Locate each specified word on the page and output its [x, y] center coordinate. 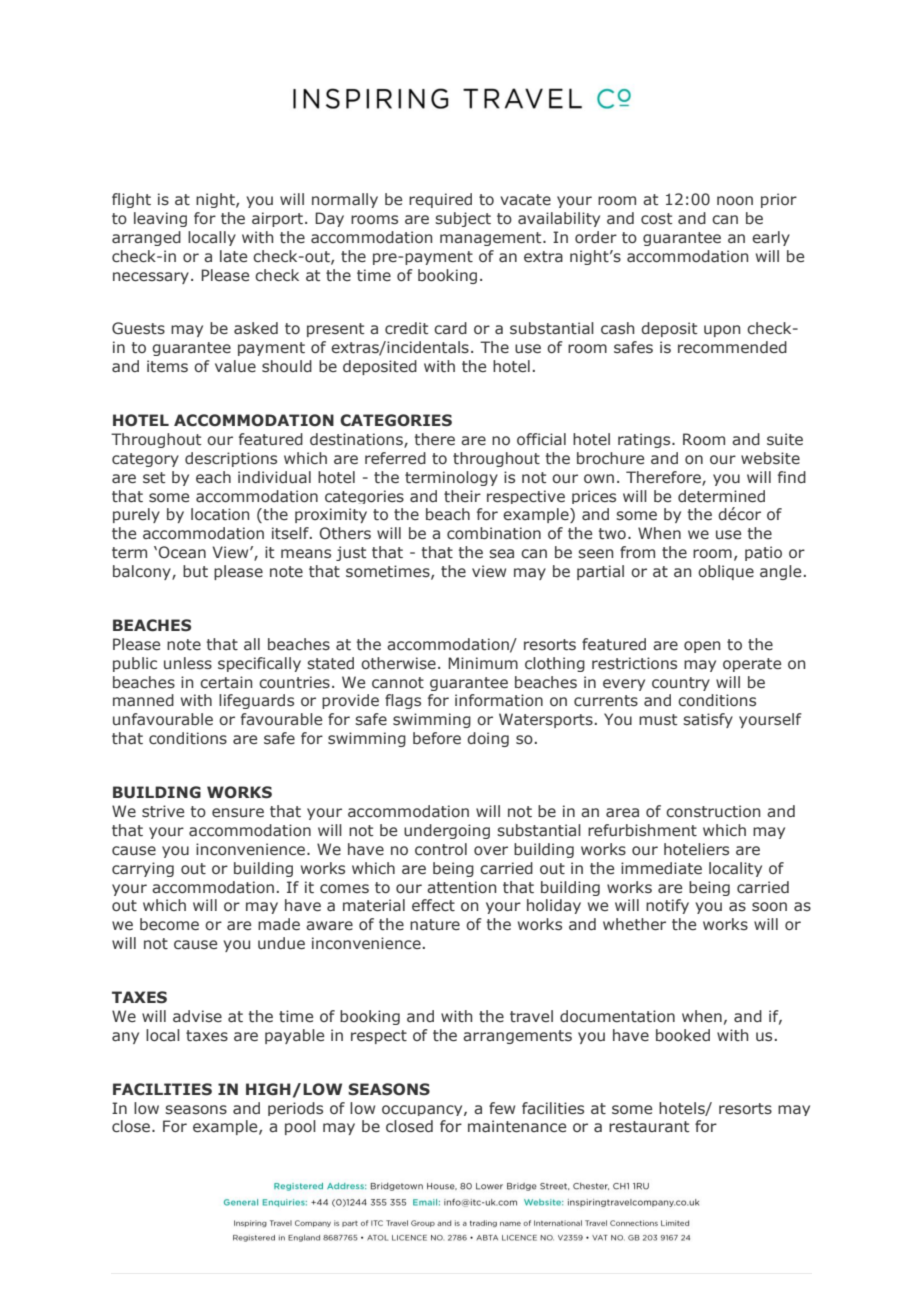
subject [463, 219]
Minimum [483, 663]
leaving [160, 219]
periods [295, 1109]
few [502, 1108]
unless [188, 663]
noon [735, 200]
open [702, 647]
